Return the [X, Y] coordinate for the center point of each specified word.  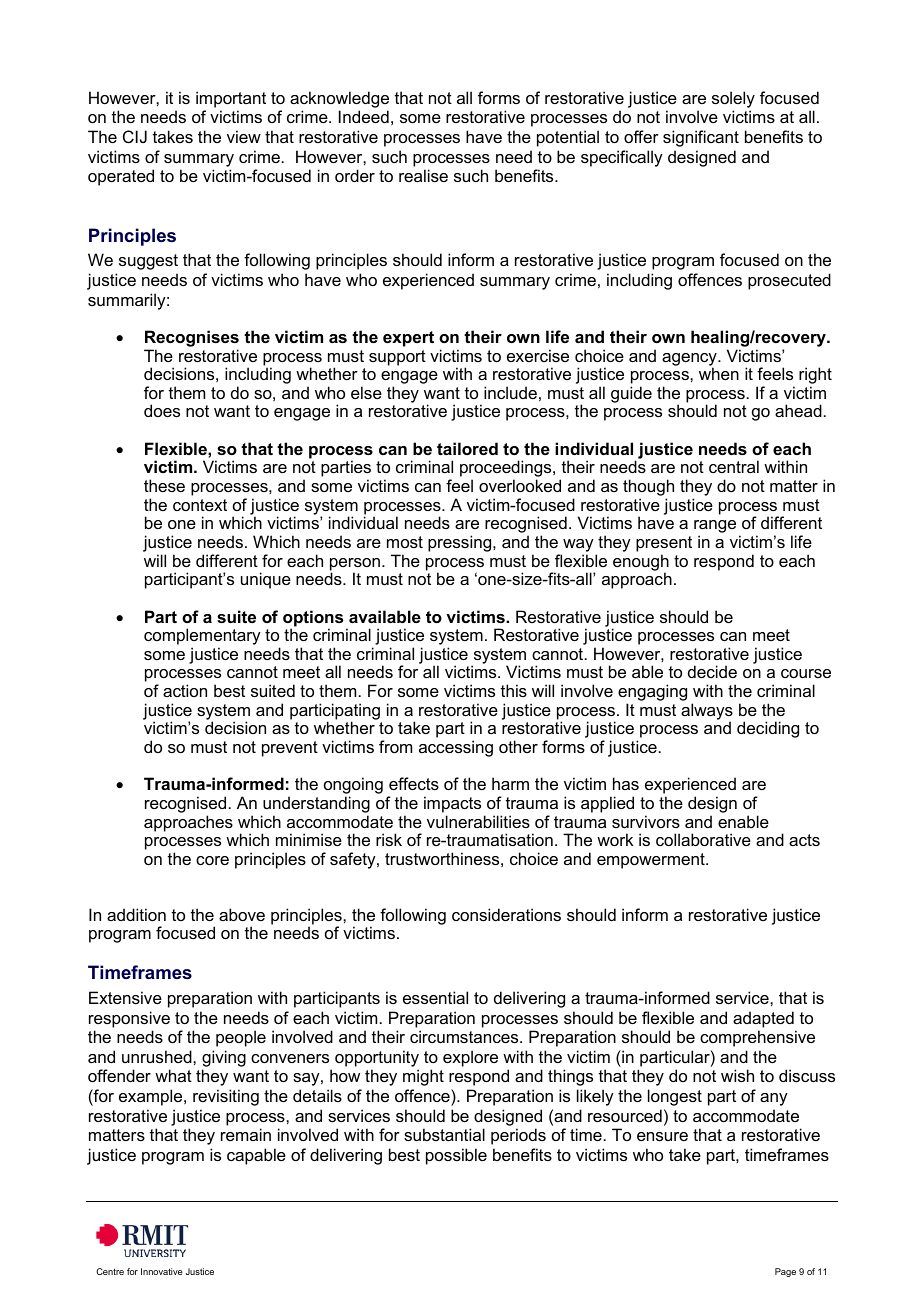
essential [435, 997]
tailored [467, 448]
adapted [763, 1019]
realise [423, 175]
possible [456, 1156]
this [514, 690]
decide [712, 671]
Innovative [162, 1271]
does [162, 410]
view [244, 136]
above [242, 914]
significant [701, 138]
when [719, 373]
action [185, 690]
